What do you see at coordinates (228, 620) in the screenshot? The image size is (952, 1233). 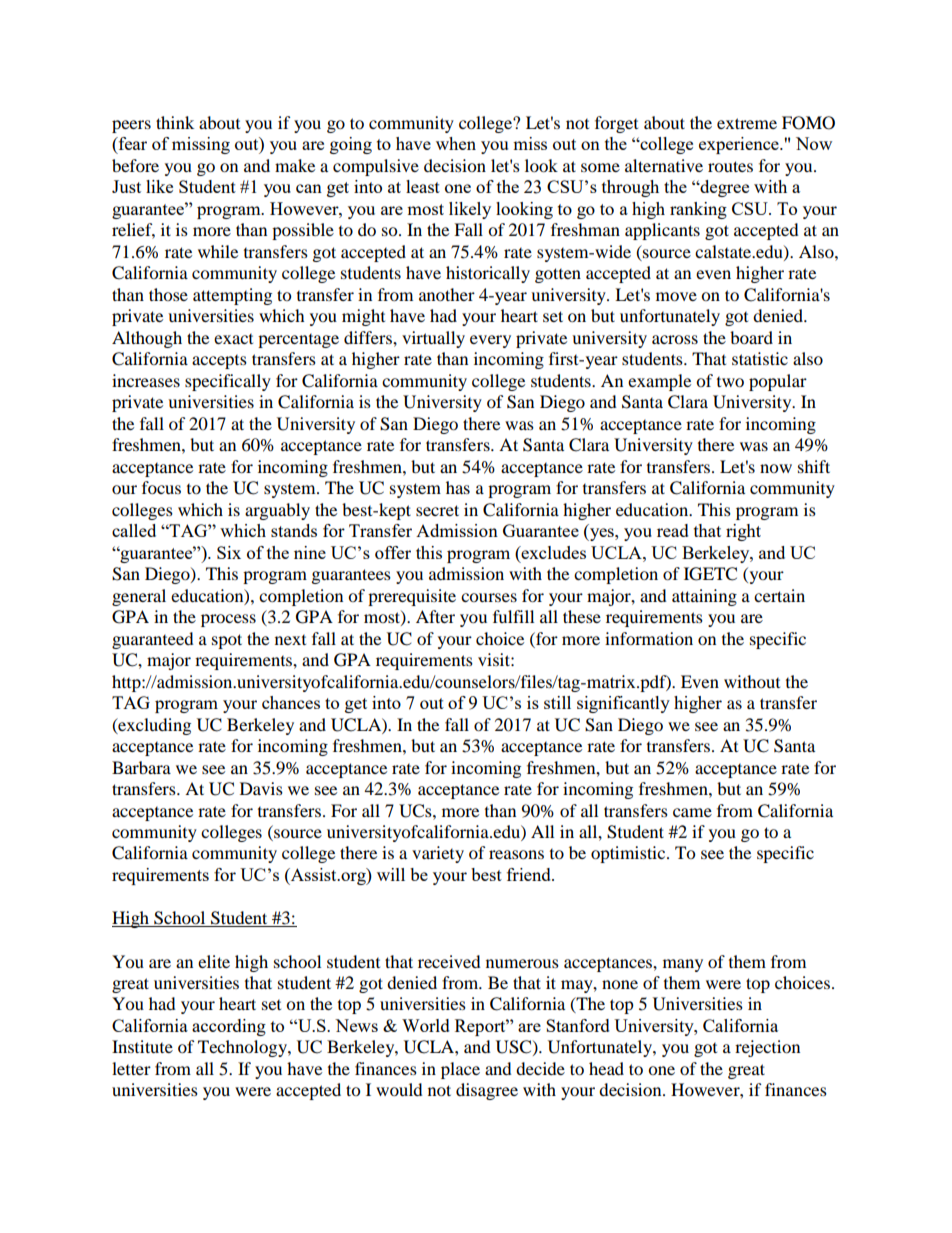 I see `process` at bounding box center [228, 620].
